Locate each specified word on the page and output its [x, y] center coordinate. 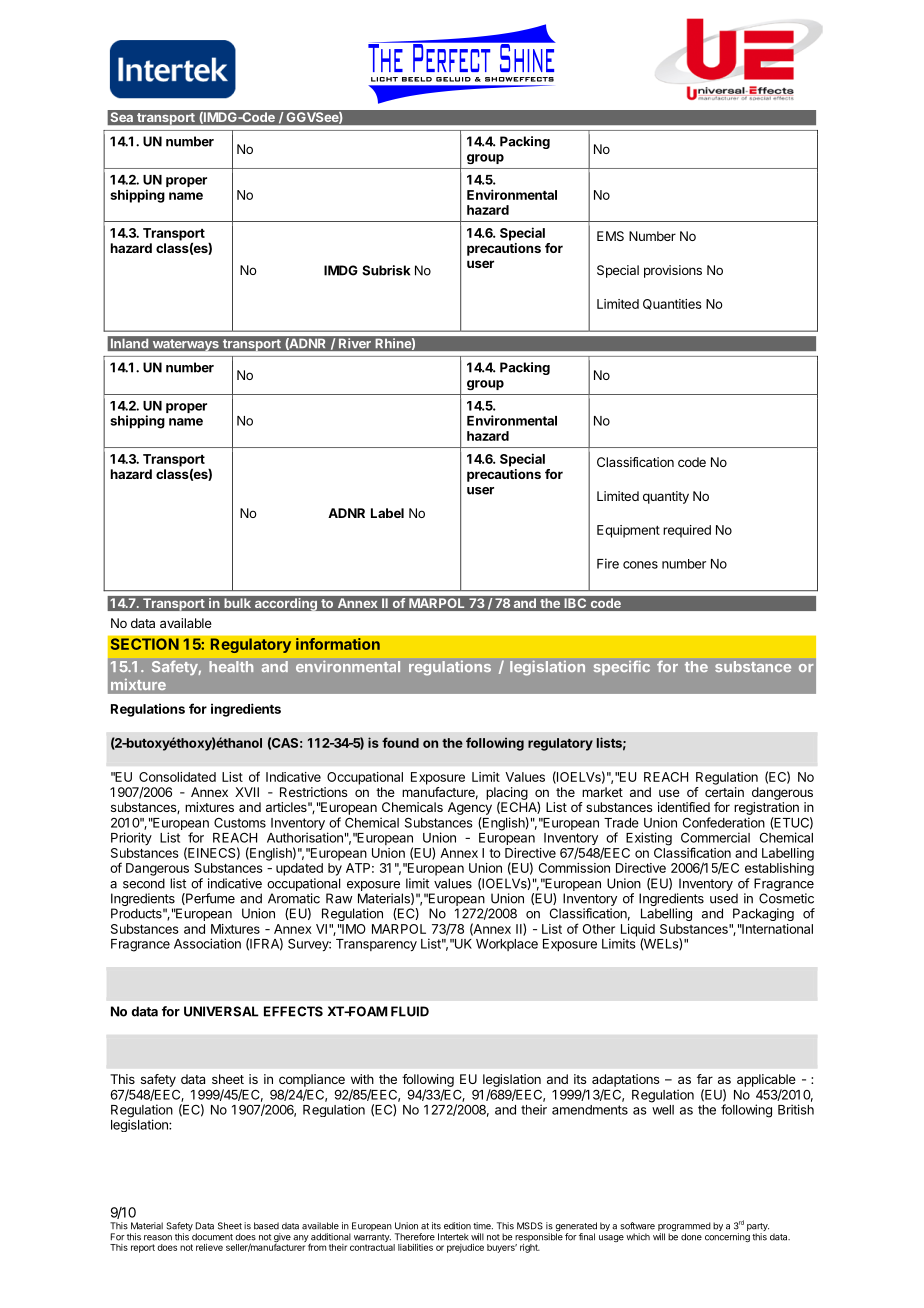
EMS [610, 236]
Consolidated [177, 777]
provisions [673, 271]
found [400, 742]
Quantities [672, 304]
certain [724, 792]
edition [457, 1226]
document [212, 1237]
